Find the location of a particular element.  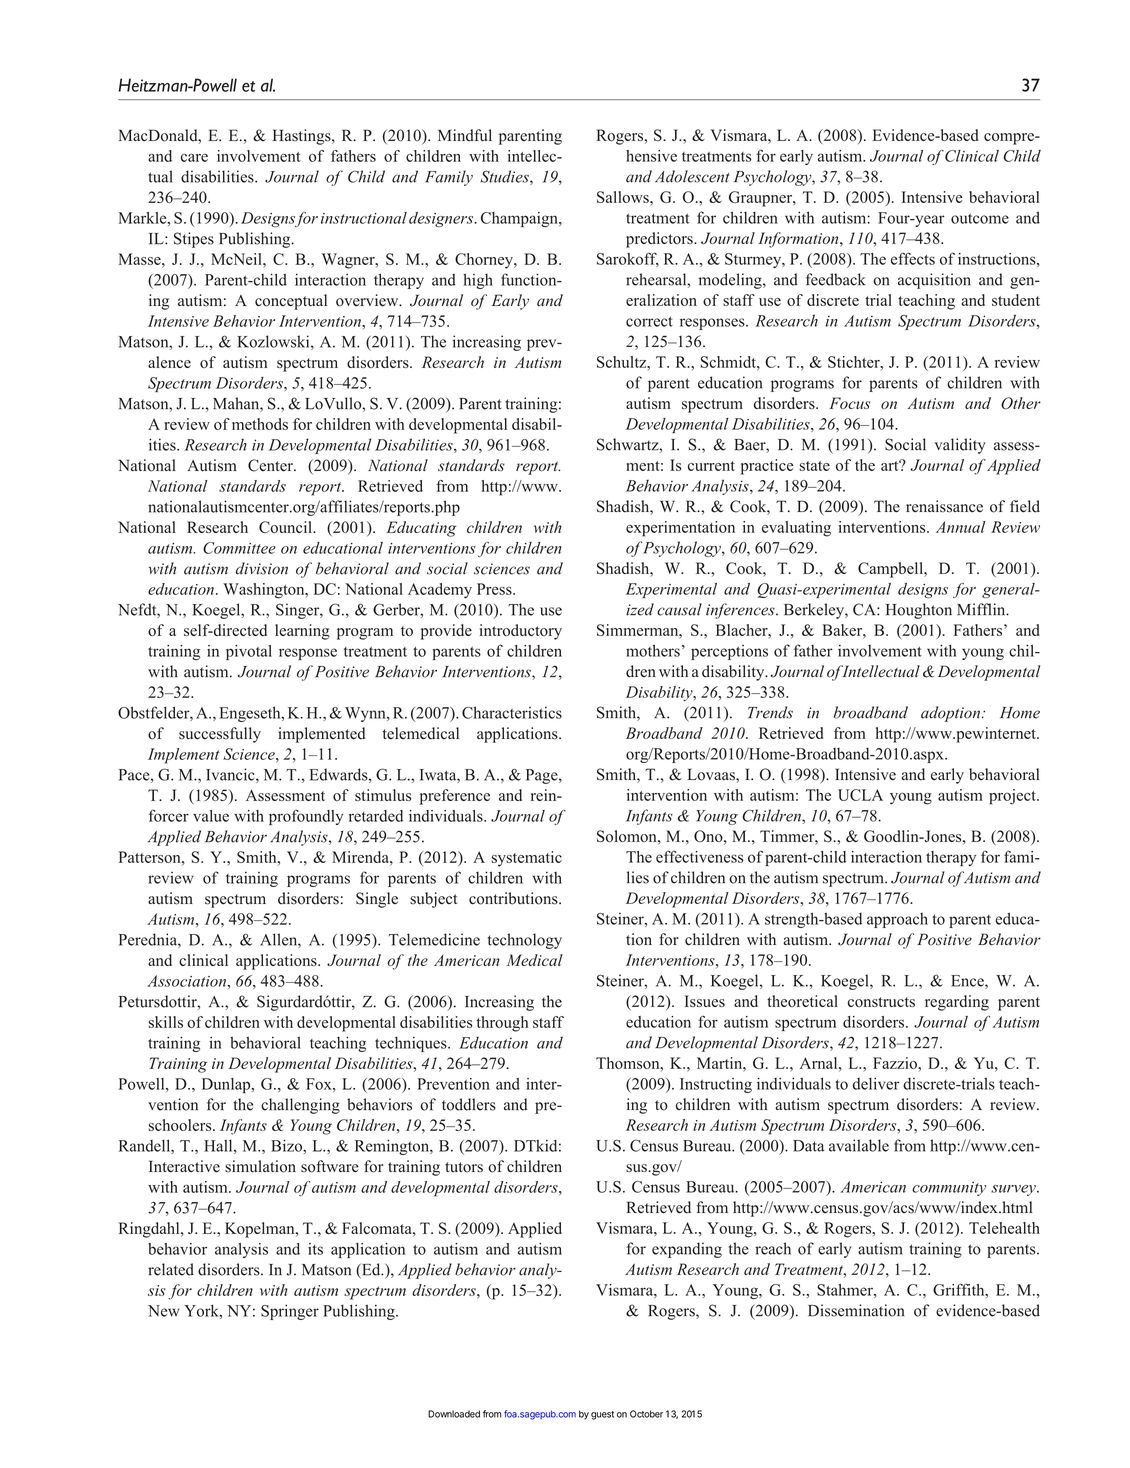

methods is located at coordinates (260, 424).
